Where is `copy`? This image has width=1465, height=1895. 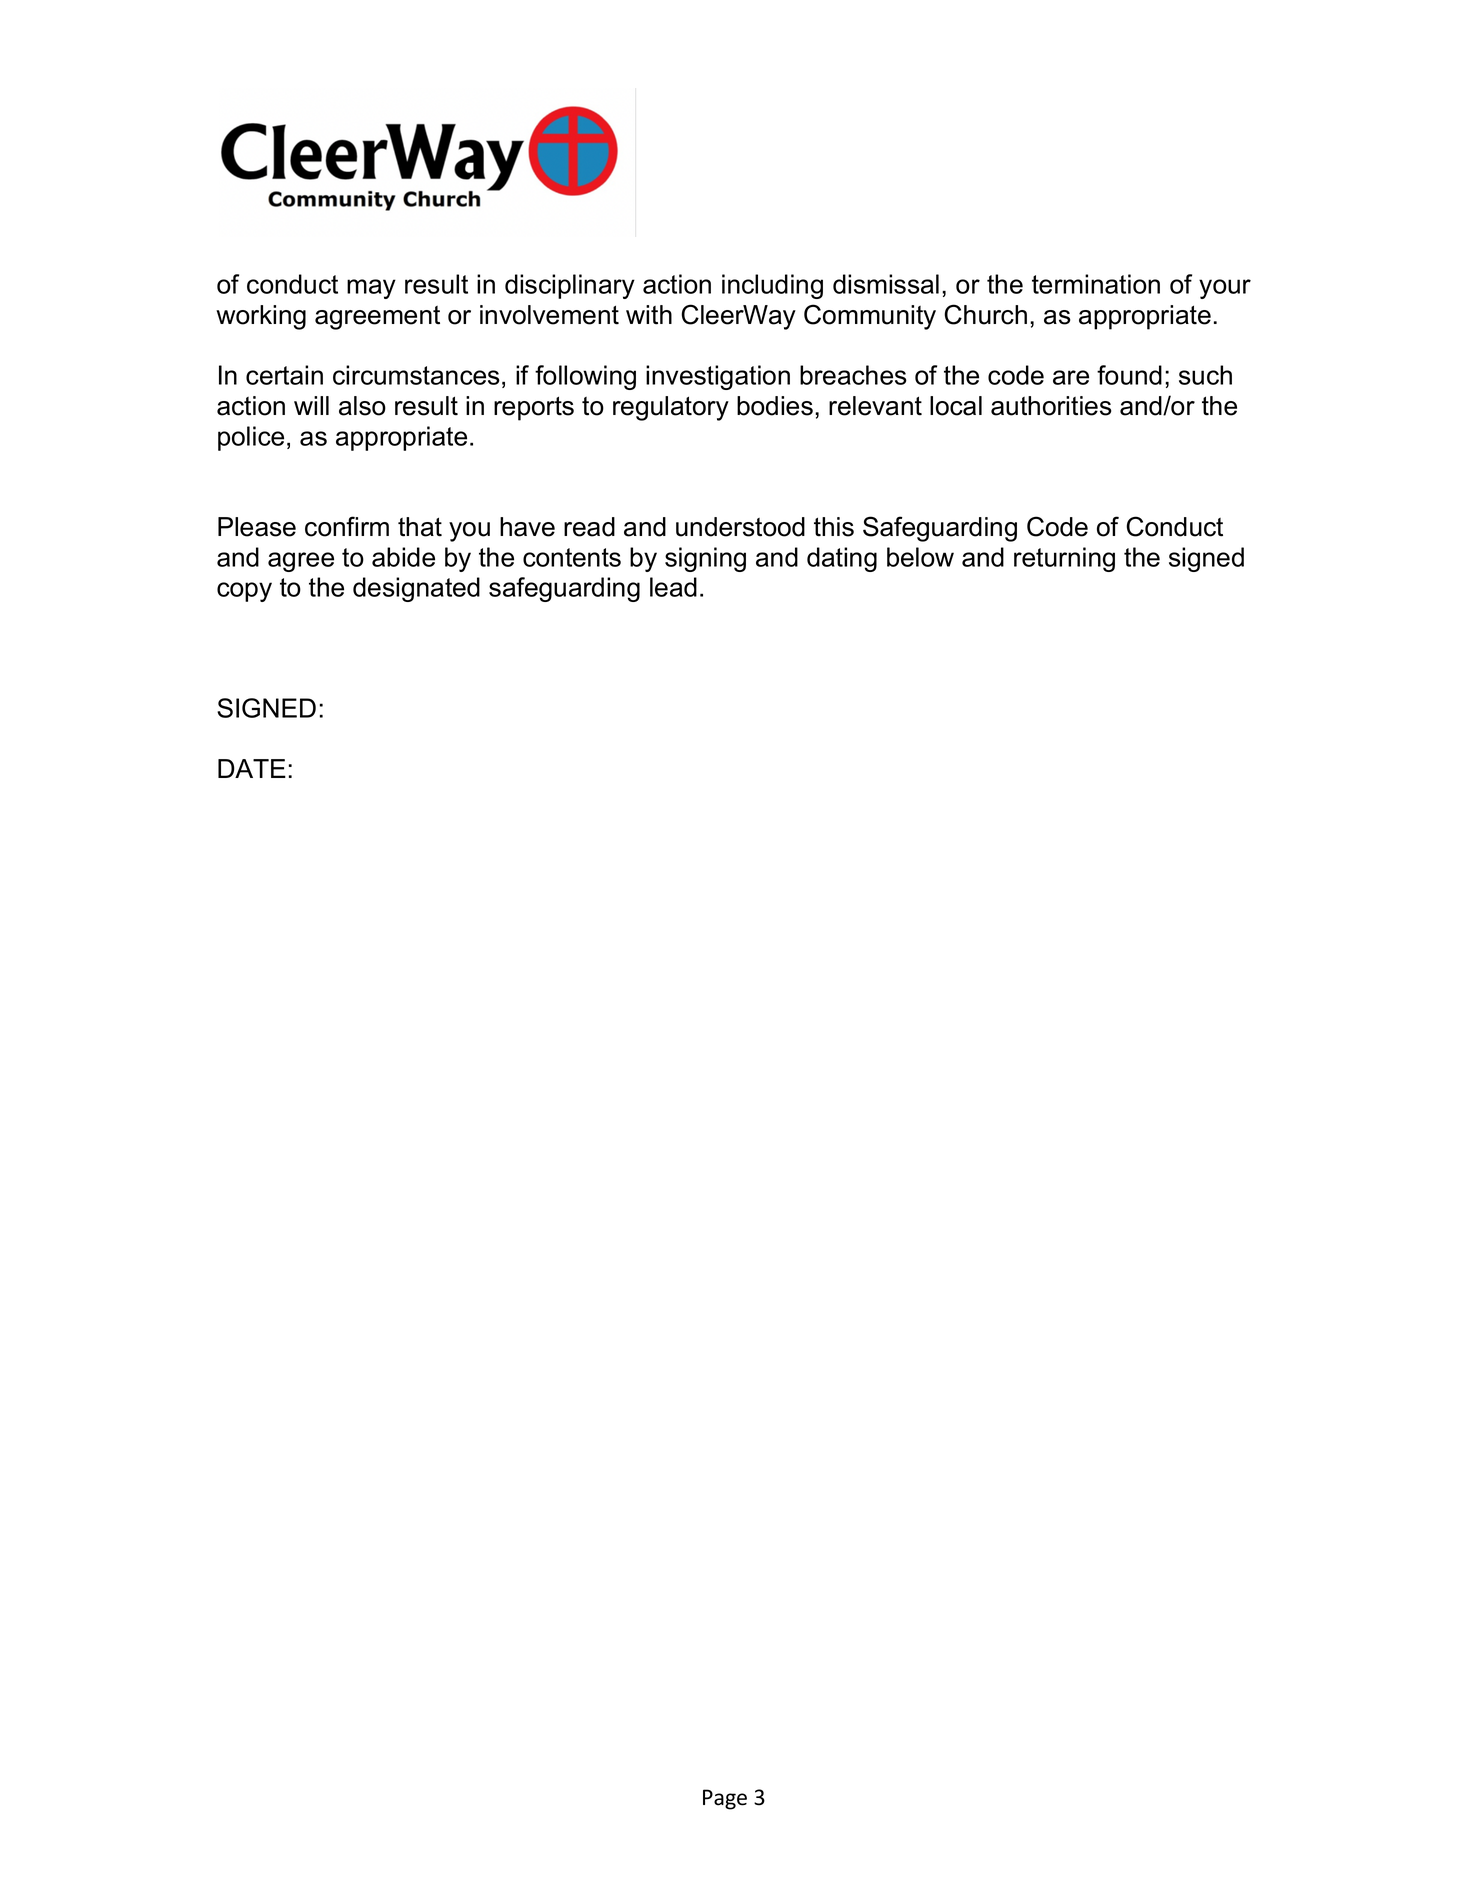 copy is located at coordinates (244, 592).
